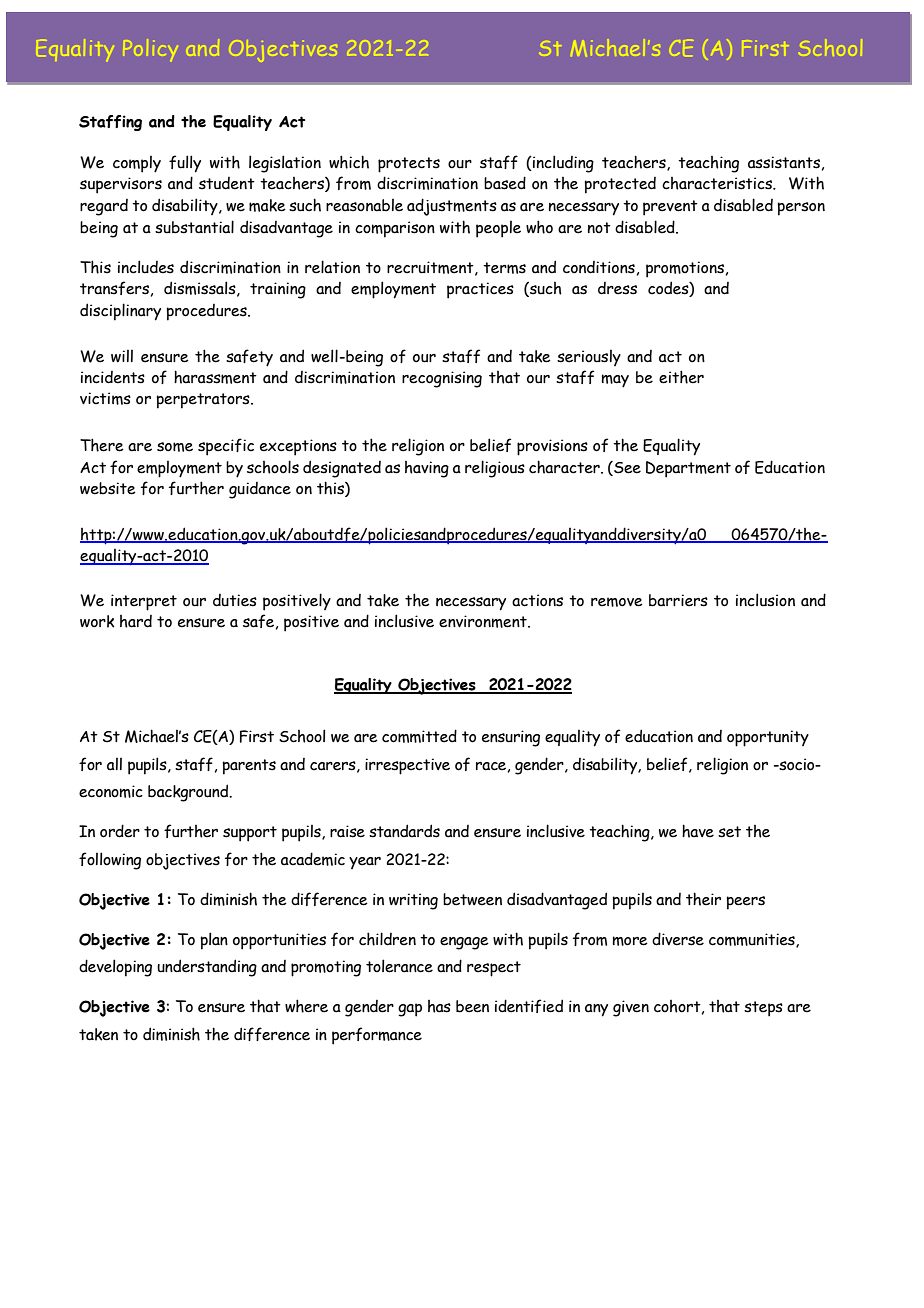 Image resolution: width=924 pixels, height=1308 pixels. I want to click on adjustments, so click(452, 207).
